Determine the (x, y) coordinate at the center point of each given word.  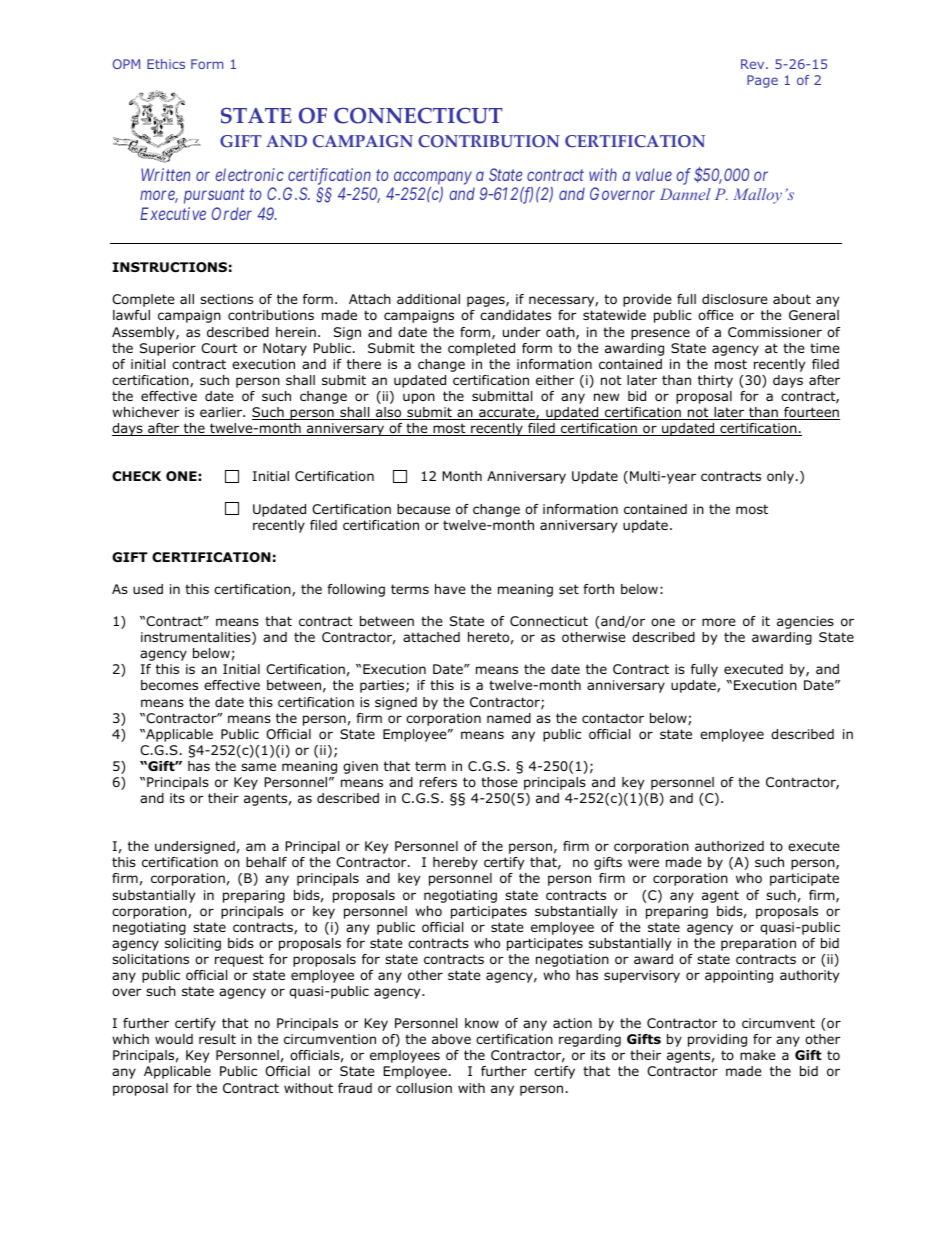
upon (419, 398)
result (217, 1039)
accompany (433, 178)
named (509, 718)
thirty (715, 381)
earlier (222, 412)
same (258, 767)
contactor (613, 718)
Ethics (166, 64)
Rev (754, 64)
